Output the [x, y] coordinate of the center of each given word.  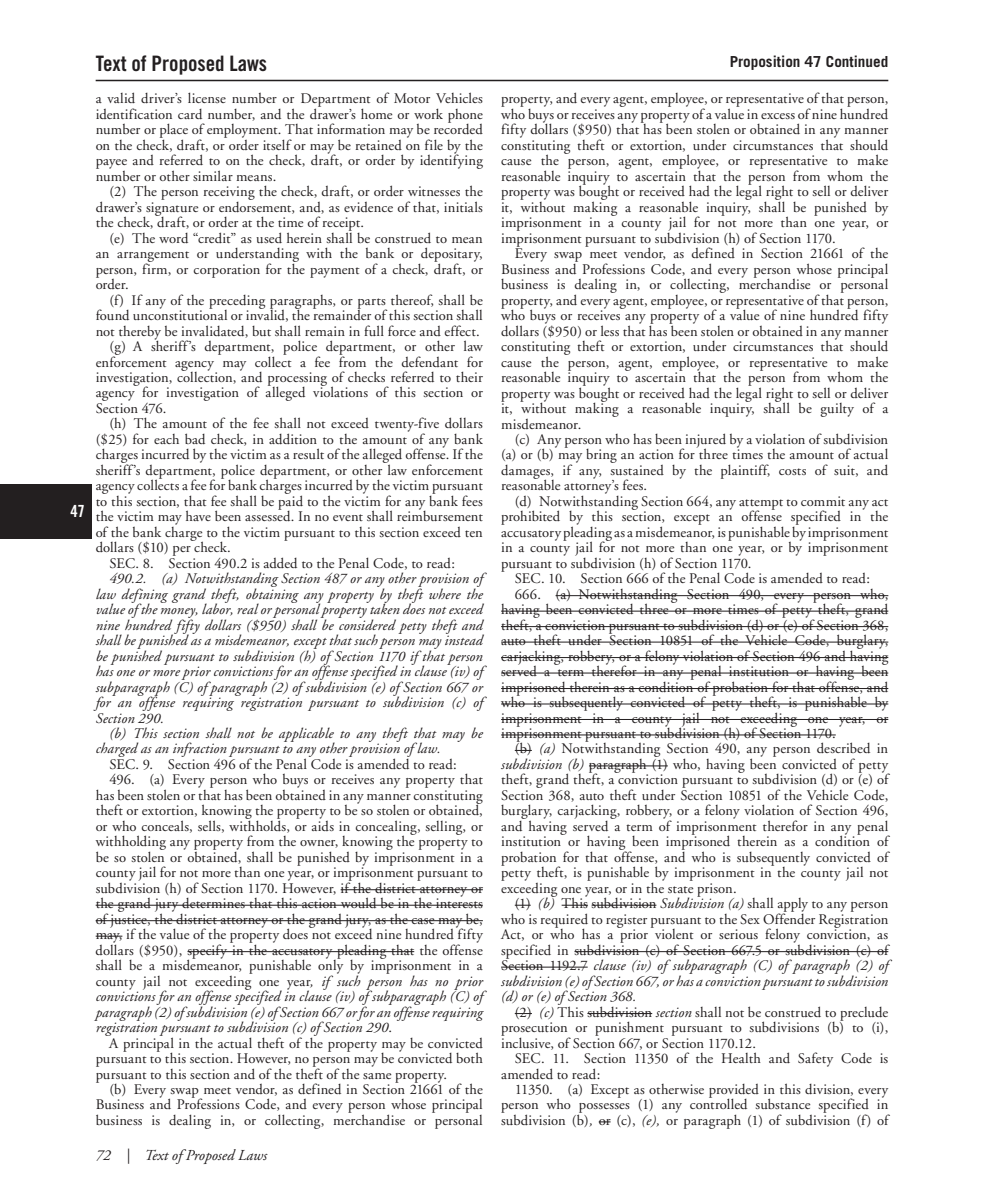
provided [734, 1092]
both [469, 1057]
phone [465, 117]
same [377, 1076]
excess [778, 116]
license [207, 97]
